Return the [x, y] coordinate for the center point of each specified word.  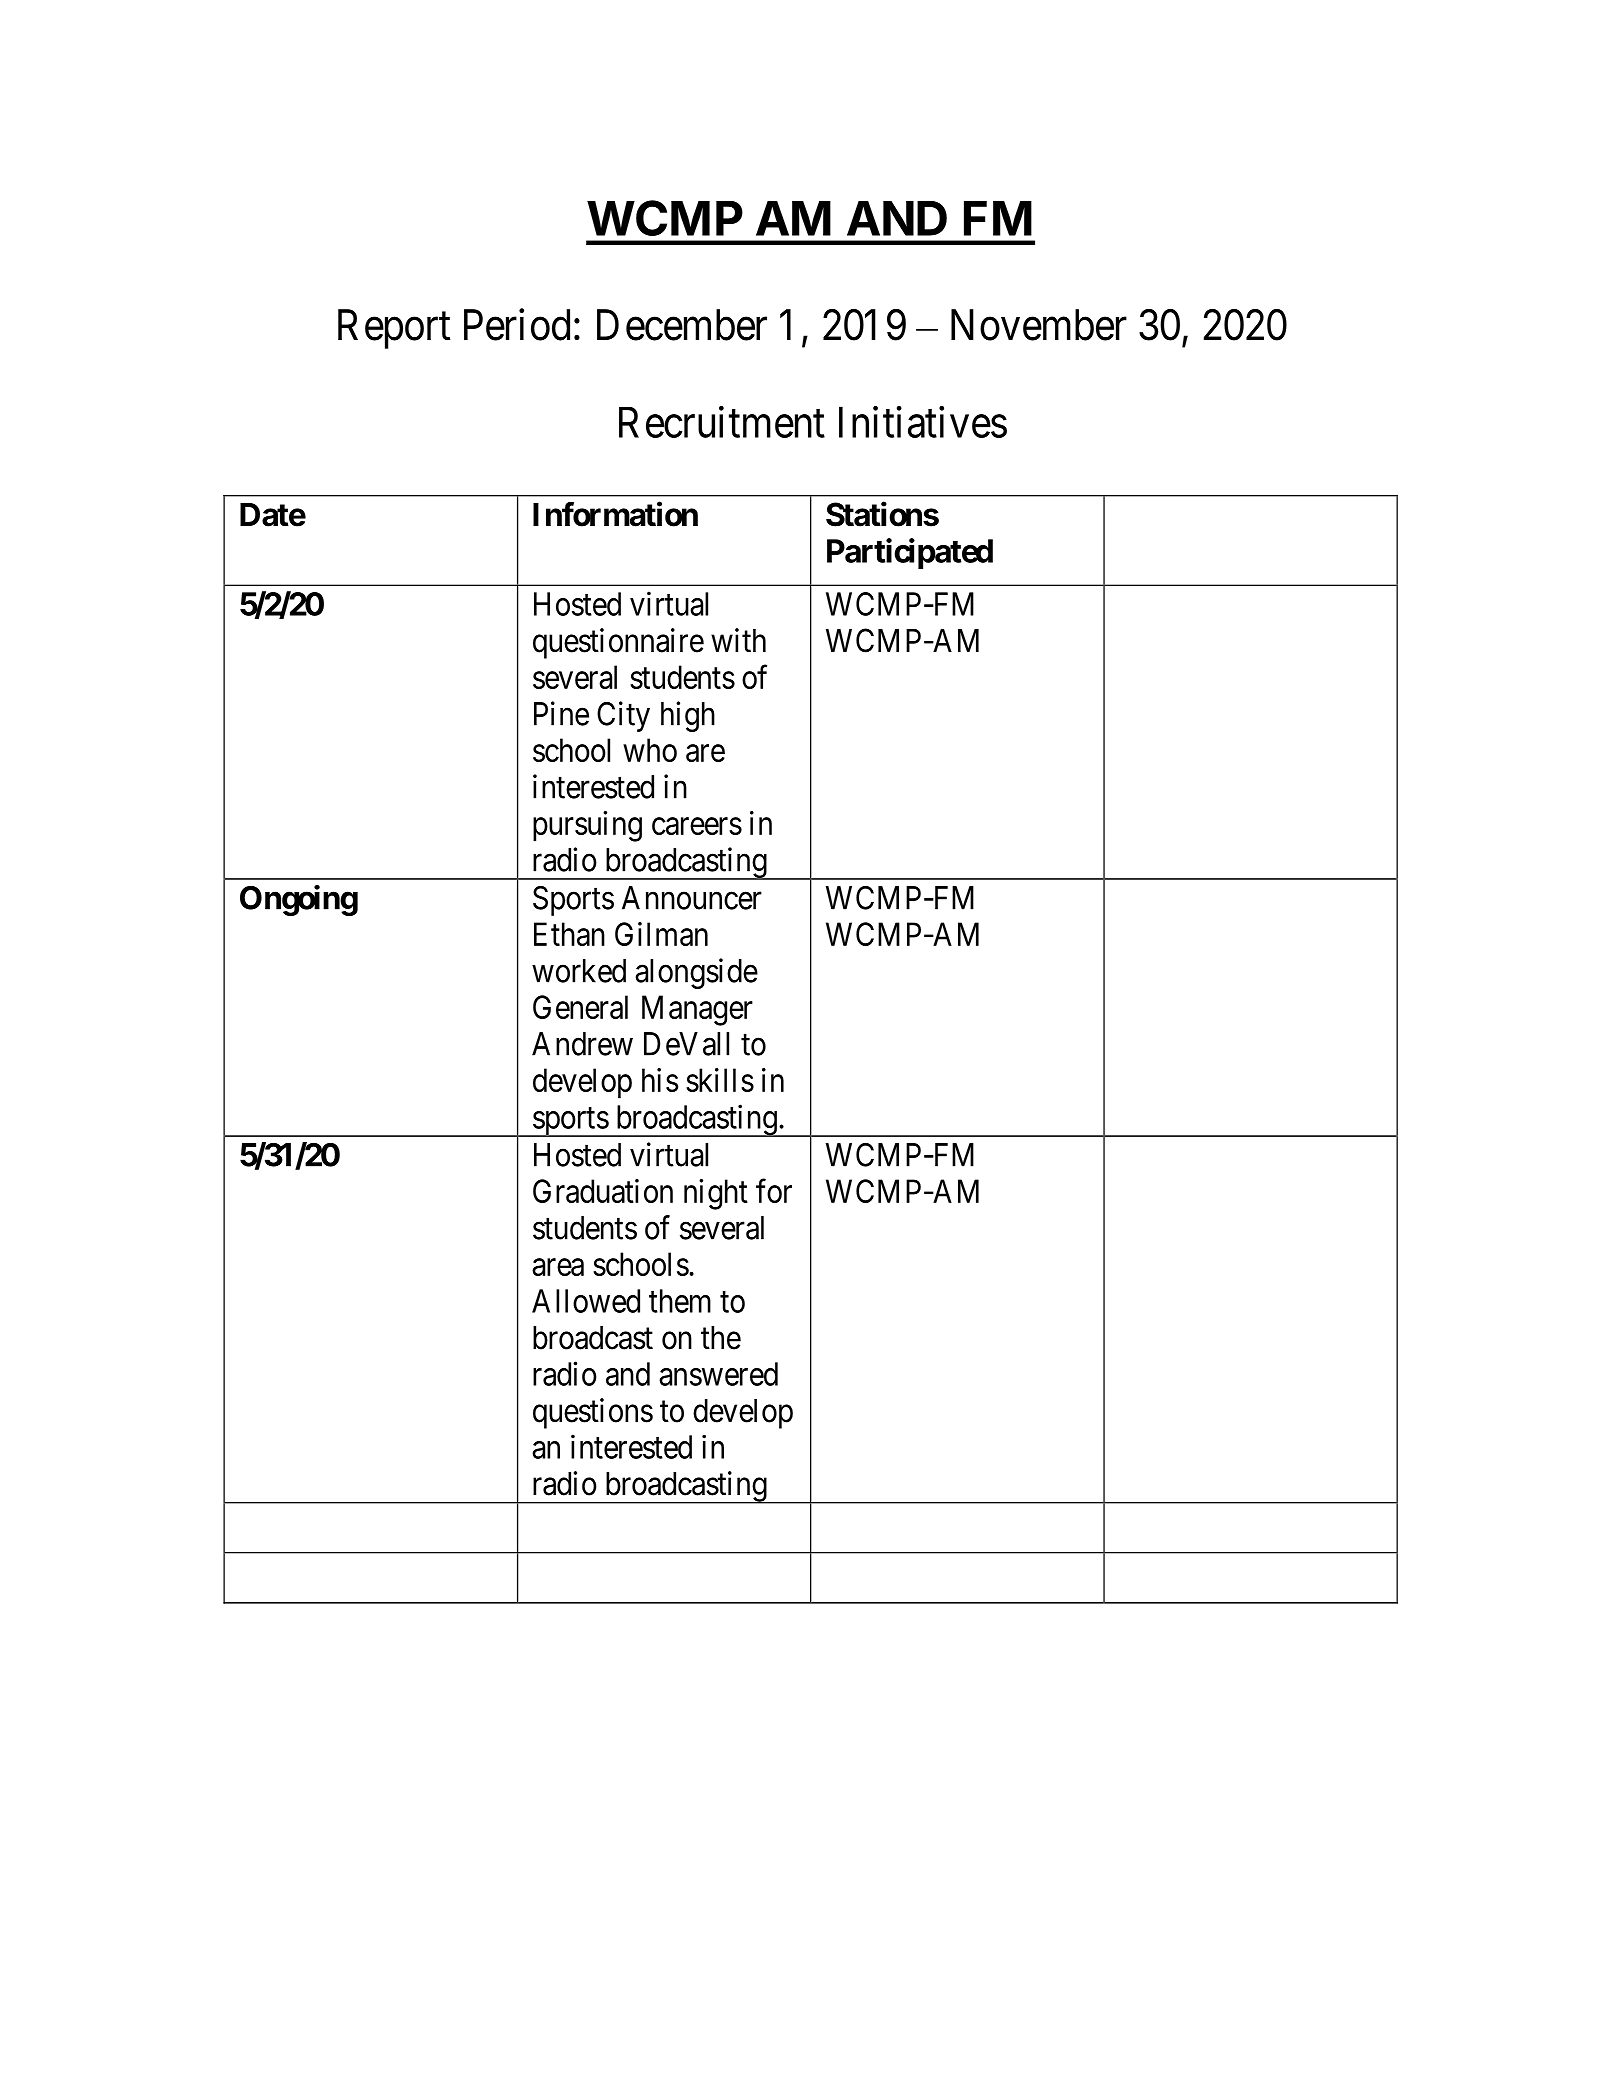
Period [517, 325]
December [682, 325]
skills [720, 1080]
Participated [910, 553]
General [580, 1007]
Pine [561, 713]
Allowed [586, 1301]
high [688, 716]
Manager [697, 1010]
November [1039, 325]
